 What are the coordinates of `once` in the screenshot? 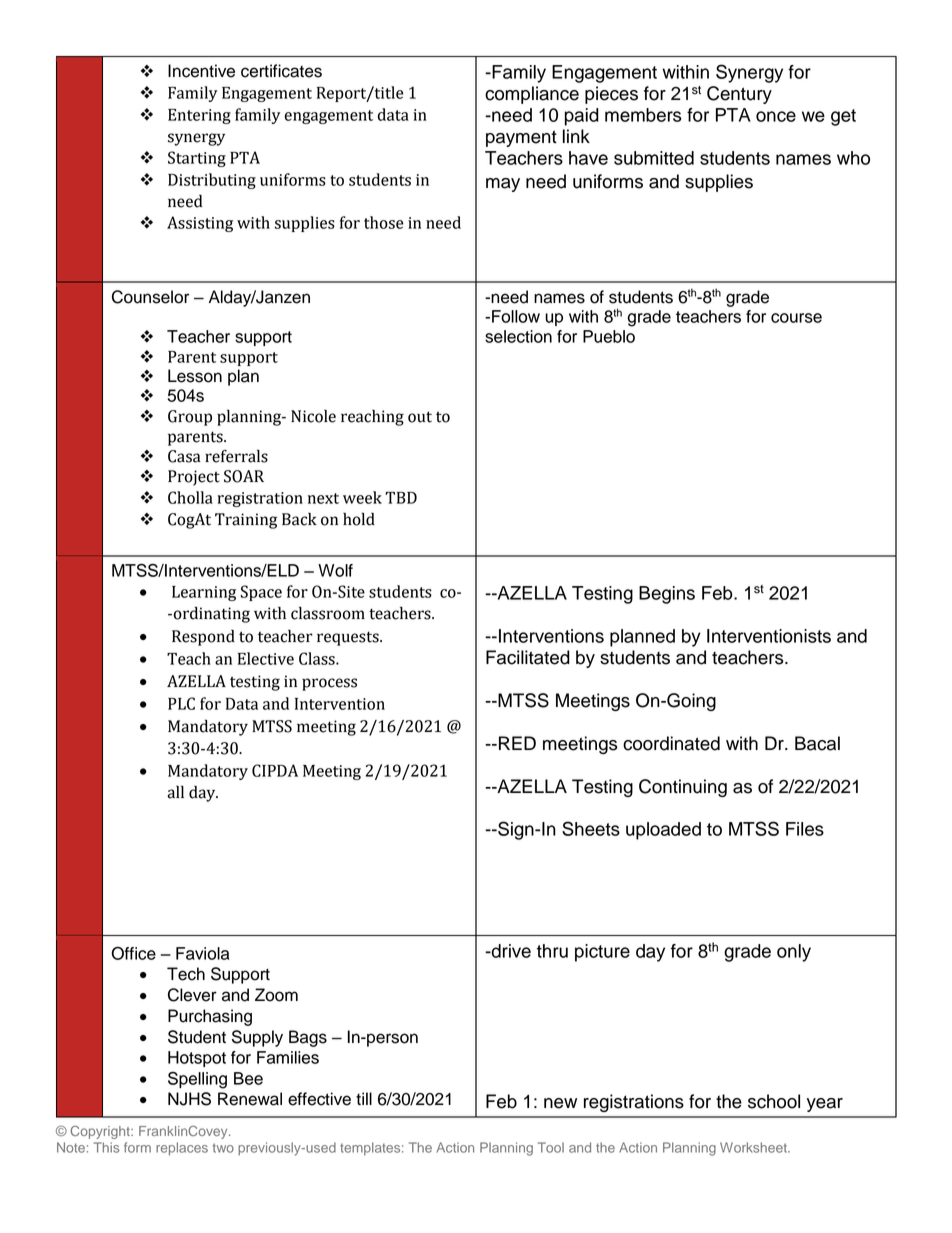 It's located at (776, 116).
